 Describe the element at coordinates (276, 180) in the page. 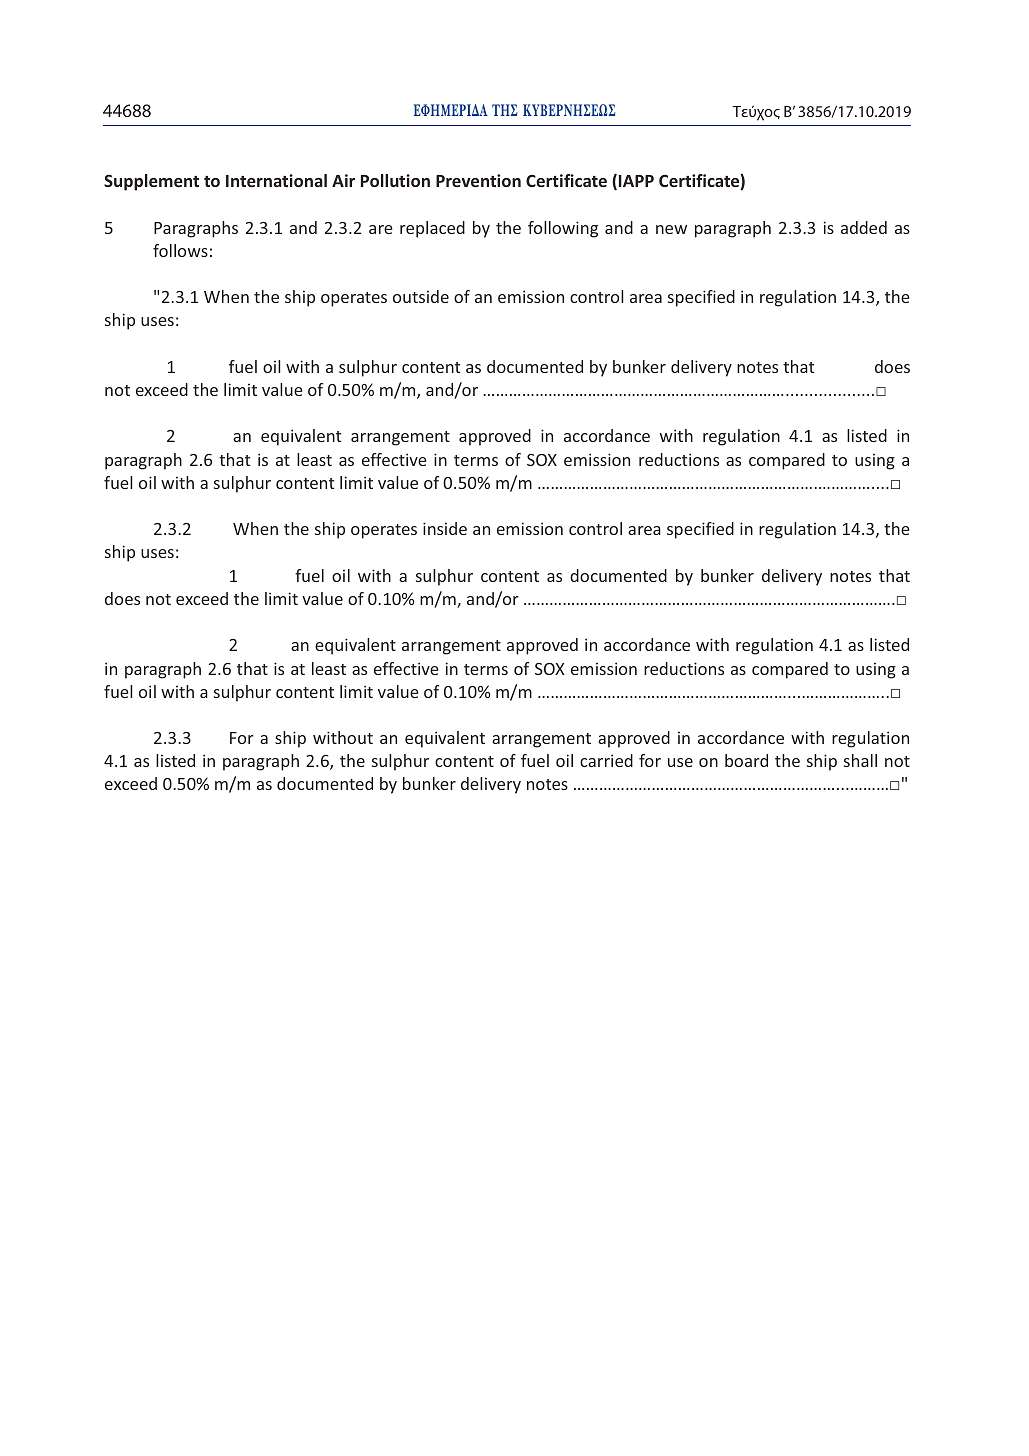

I see `International` at that location.
